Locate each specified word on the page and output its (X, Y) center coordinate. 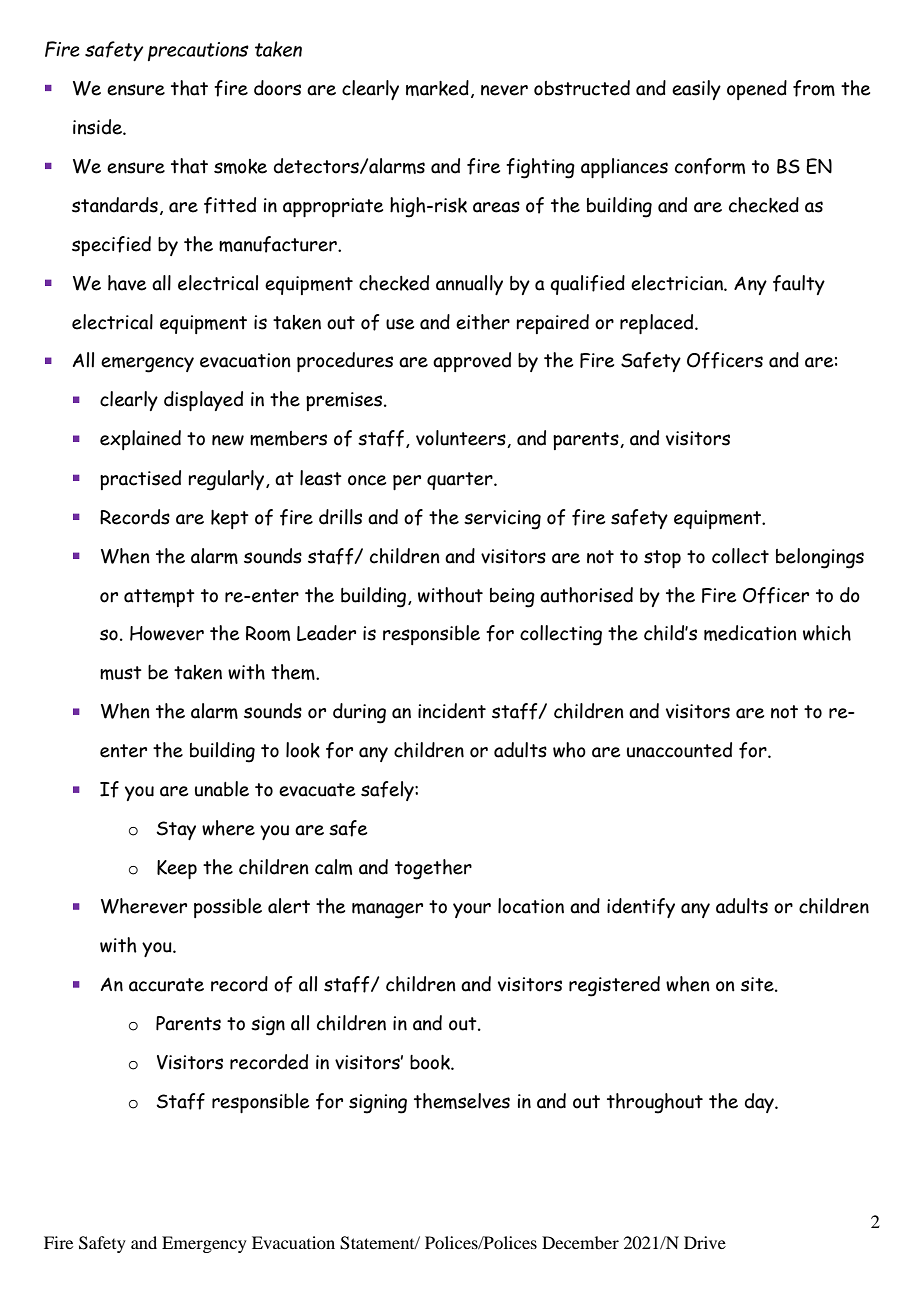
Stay (176, 830)
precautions (198, 51)
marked (437, 88)
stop (662, 559)
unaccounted (679, 750)
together (433, 869)
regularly (227, 480)
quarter (461, 481)
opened (757, 90)
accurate (166, 985)
